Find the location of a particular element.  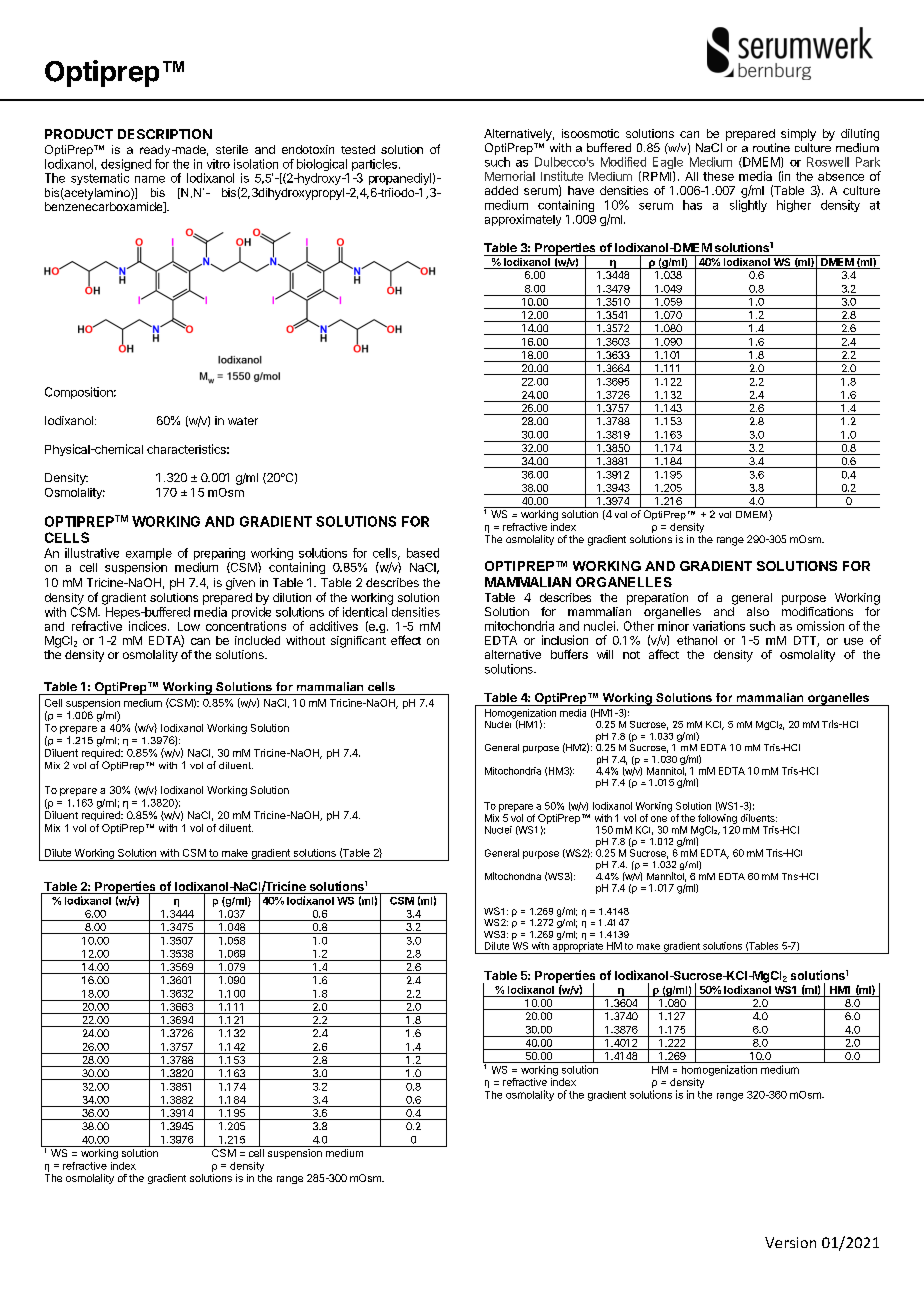

approximately is located at coordinates (523, 220).
